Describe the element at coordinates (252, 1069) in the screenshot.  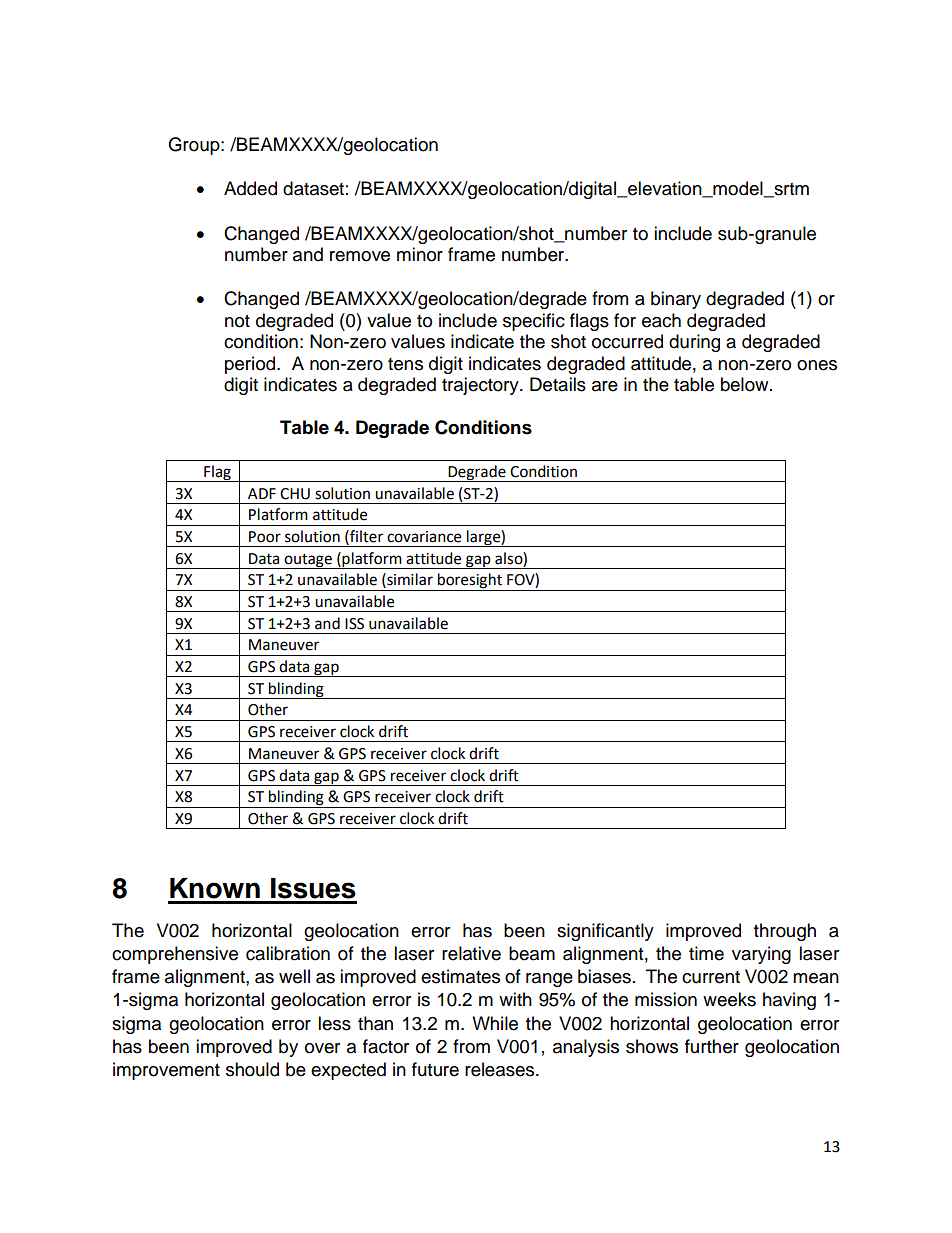
I see `should` at that location.
